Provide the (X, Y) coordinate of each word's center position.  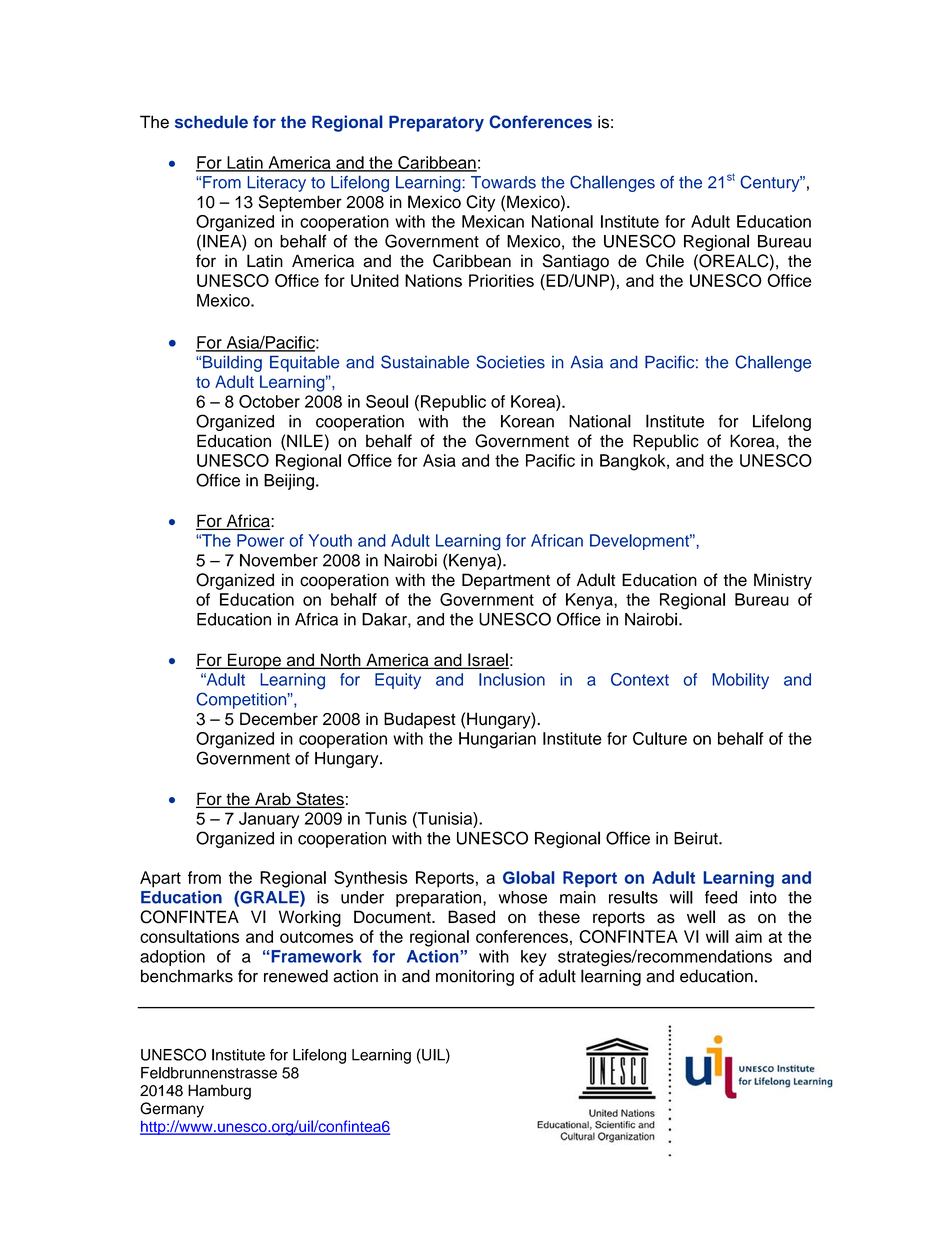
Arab (273, 800)
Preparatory (436, 123)
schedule (211, 121)
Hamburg (219, 1092)
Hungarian (497, 740)
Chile (665, 261)
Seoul (387, 401)
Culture (660, 738)
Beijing (289, 482)
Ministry (783, 581)
